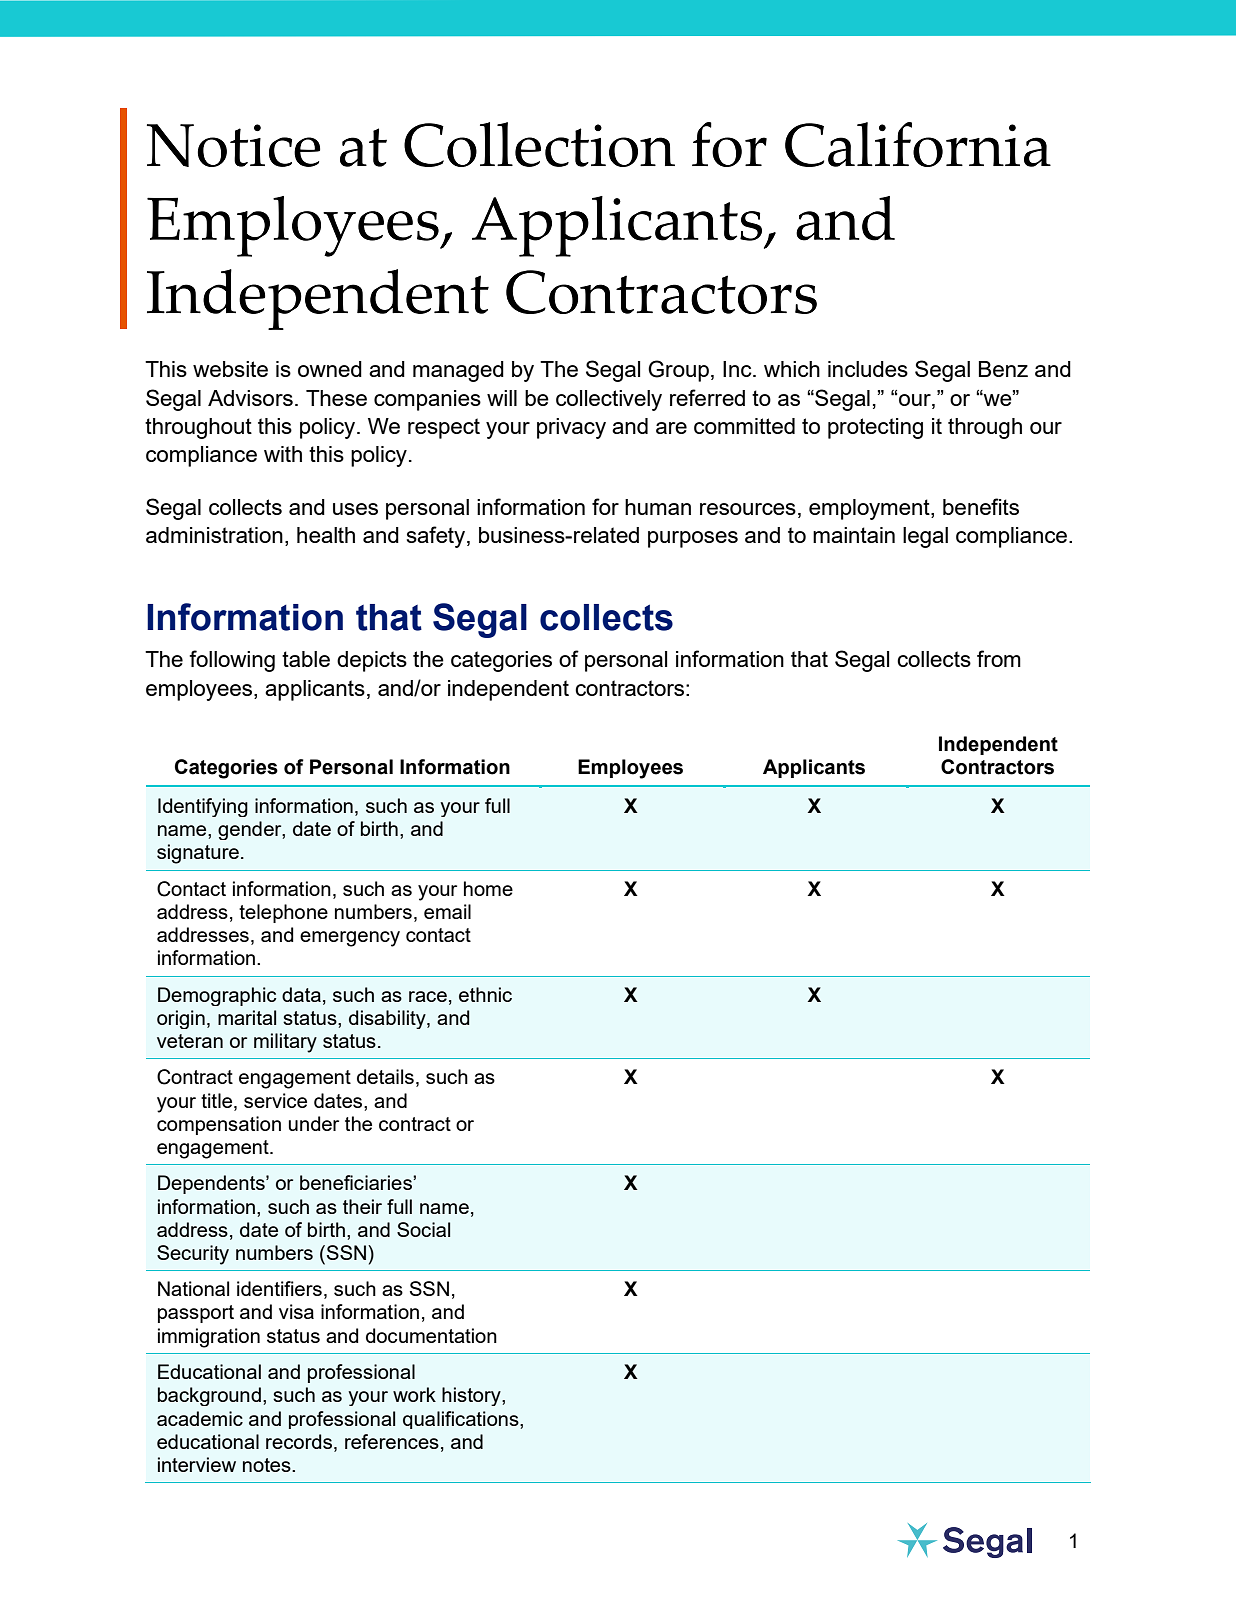 The width and height of the image is (1236, 1599). What do you see at coordinates (485, 994) in the image?
I see `ethnic` at bounding box center [485, 994].
